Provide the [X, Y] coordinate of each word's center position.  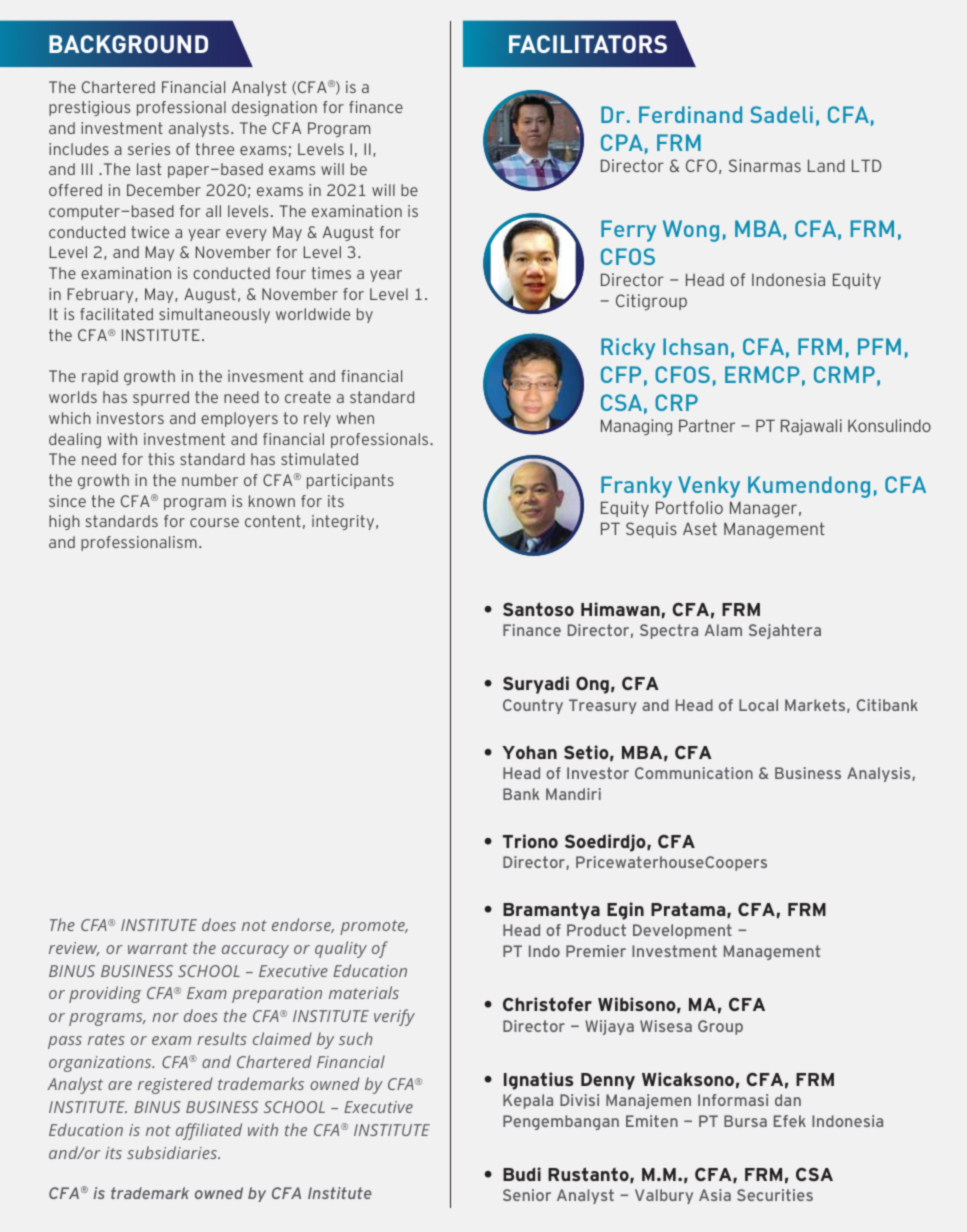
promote [373, 927]
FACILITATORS [588, 44]
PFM [879, 346]
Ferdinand [690, 114]
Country [533, 706]
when [355, 418]
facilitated [116, 314]
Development [682, 931]
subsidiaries [173, 1152]
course [214, 522]
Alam [723, 630]
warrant [158, 948]
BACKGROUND [128, 44]
